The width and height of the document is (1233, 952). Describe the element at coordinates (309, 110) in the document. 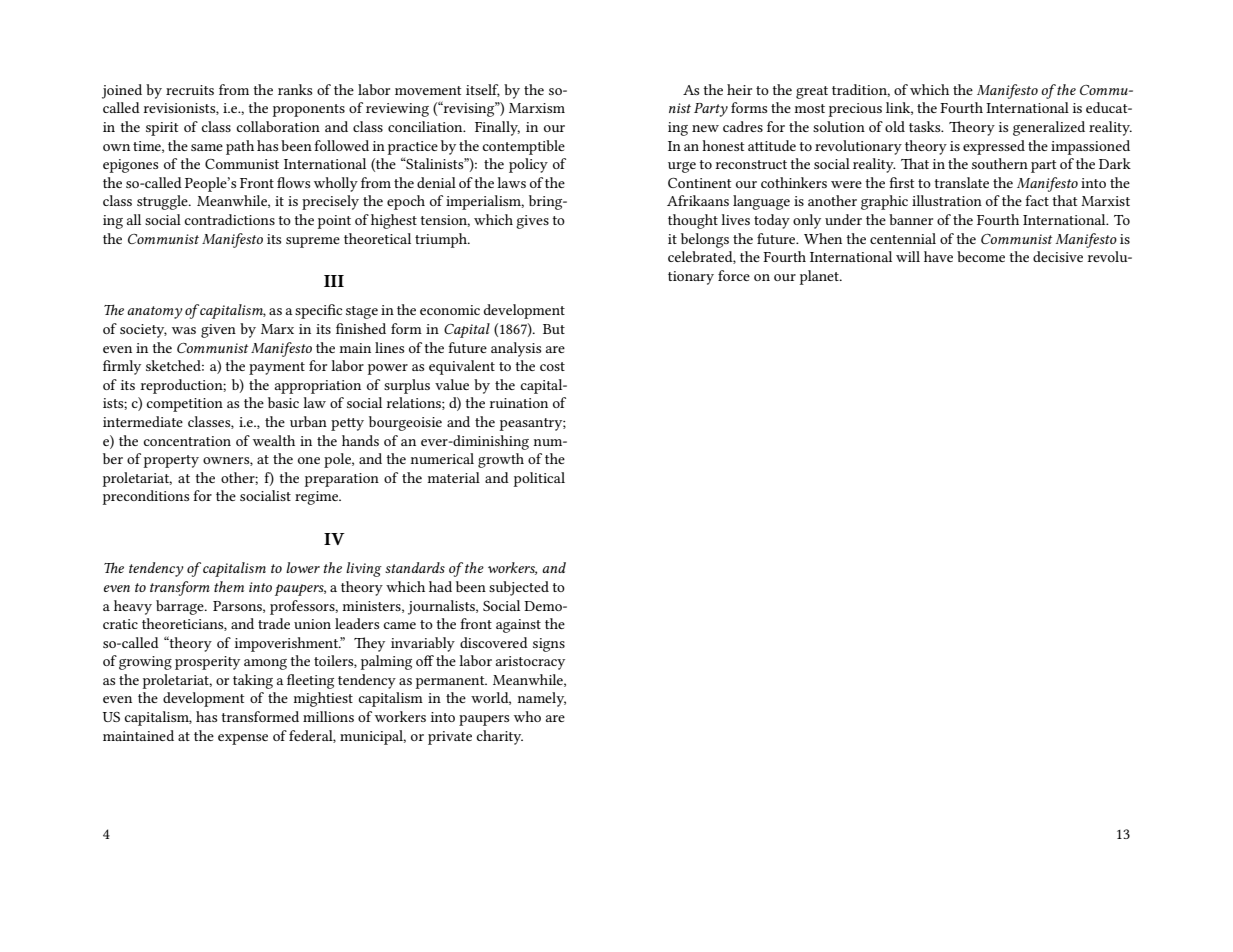

I see `proponents` at that location.
